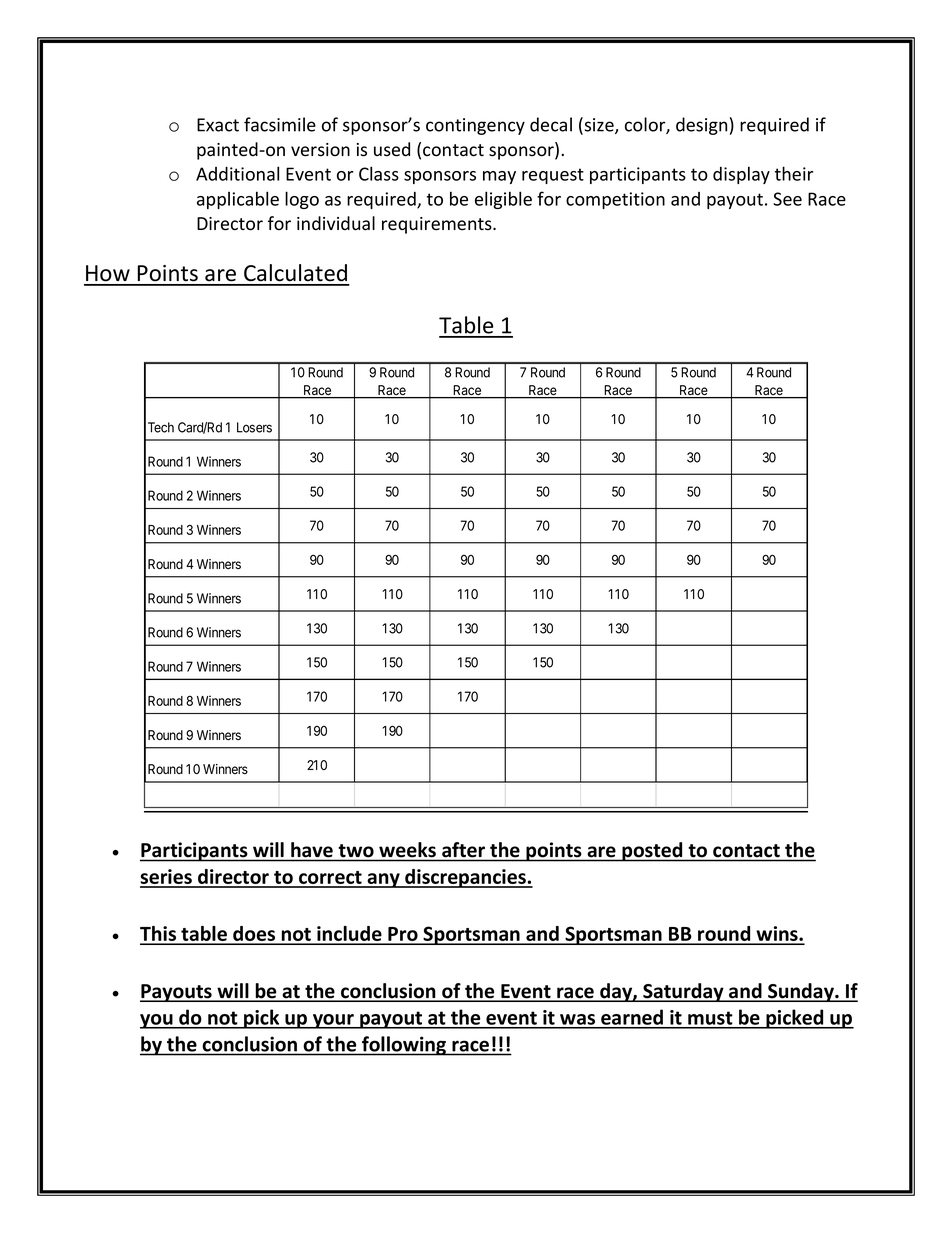 This image has height=1233, width=952. Describe the element at coordinates (463, 849) in the image. I see `after` at that location.
